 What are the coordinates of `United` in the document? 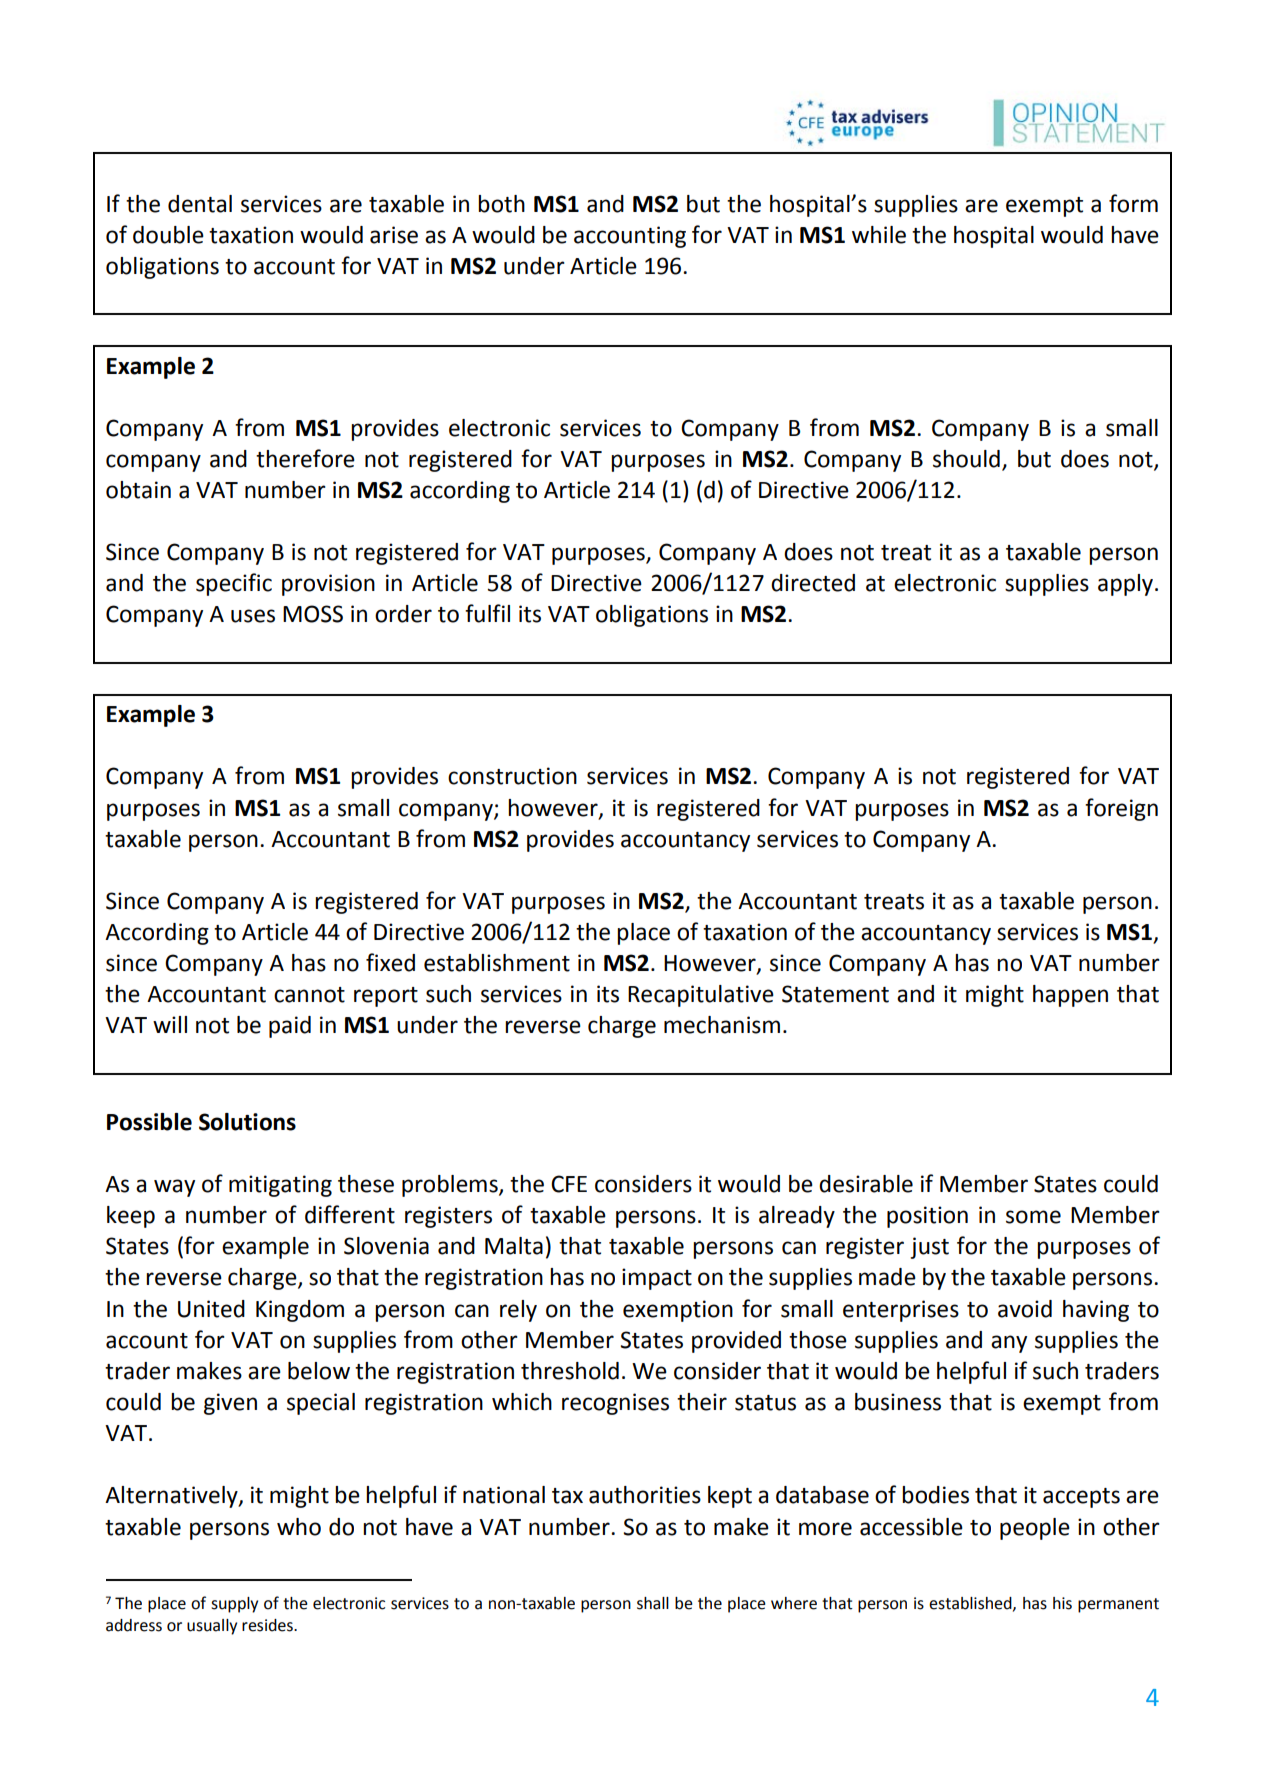 It's located at (211, 1309).
